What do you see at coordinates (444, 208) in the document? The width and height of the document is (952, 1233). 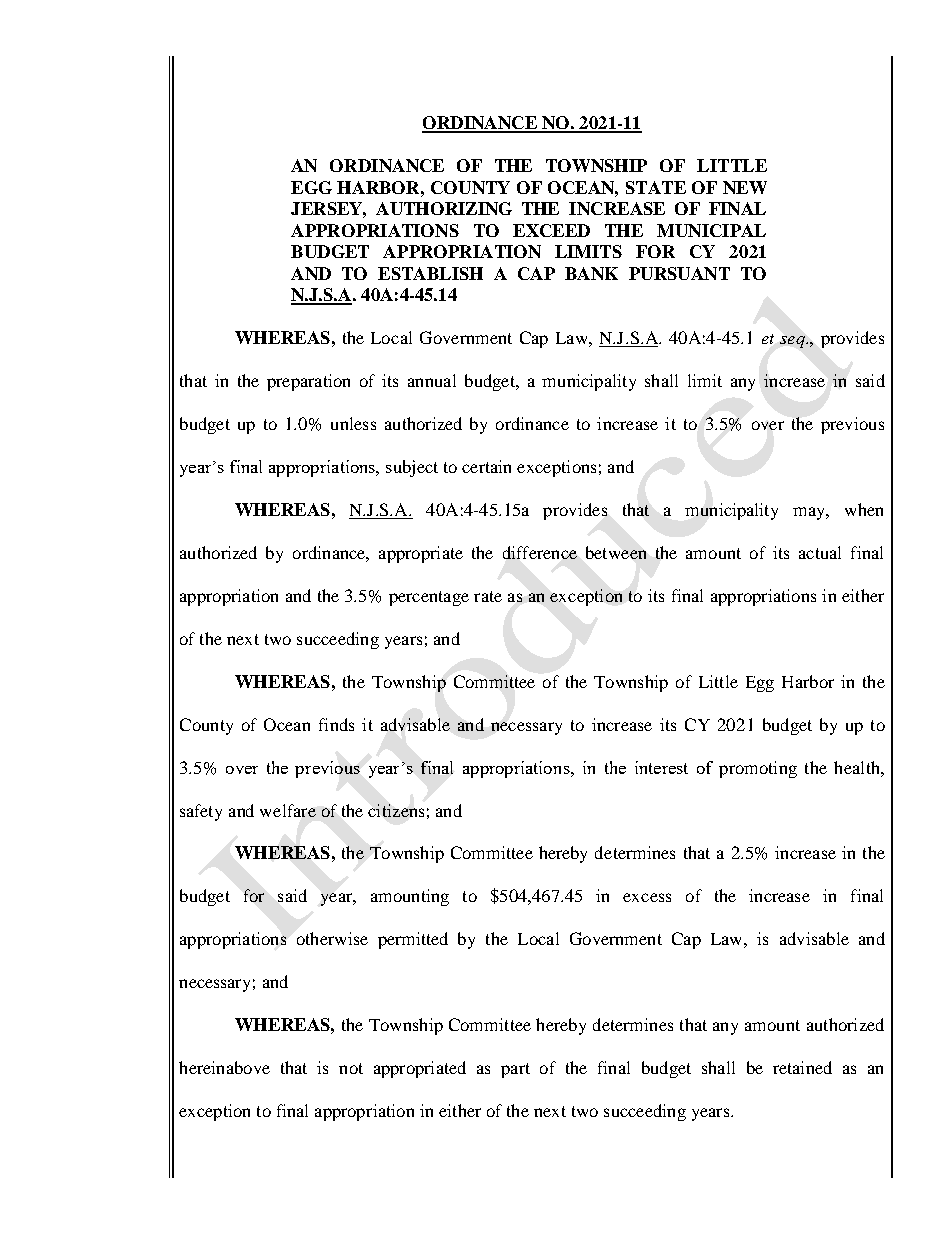 I see `AUTHORIZING` at bounding box center [444, 208].
